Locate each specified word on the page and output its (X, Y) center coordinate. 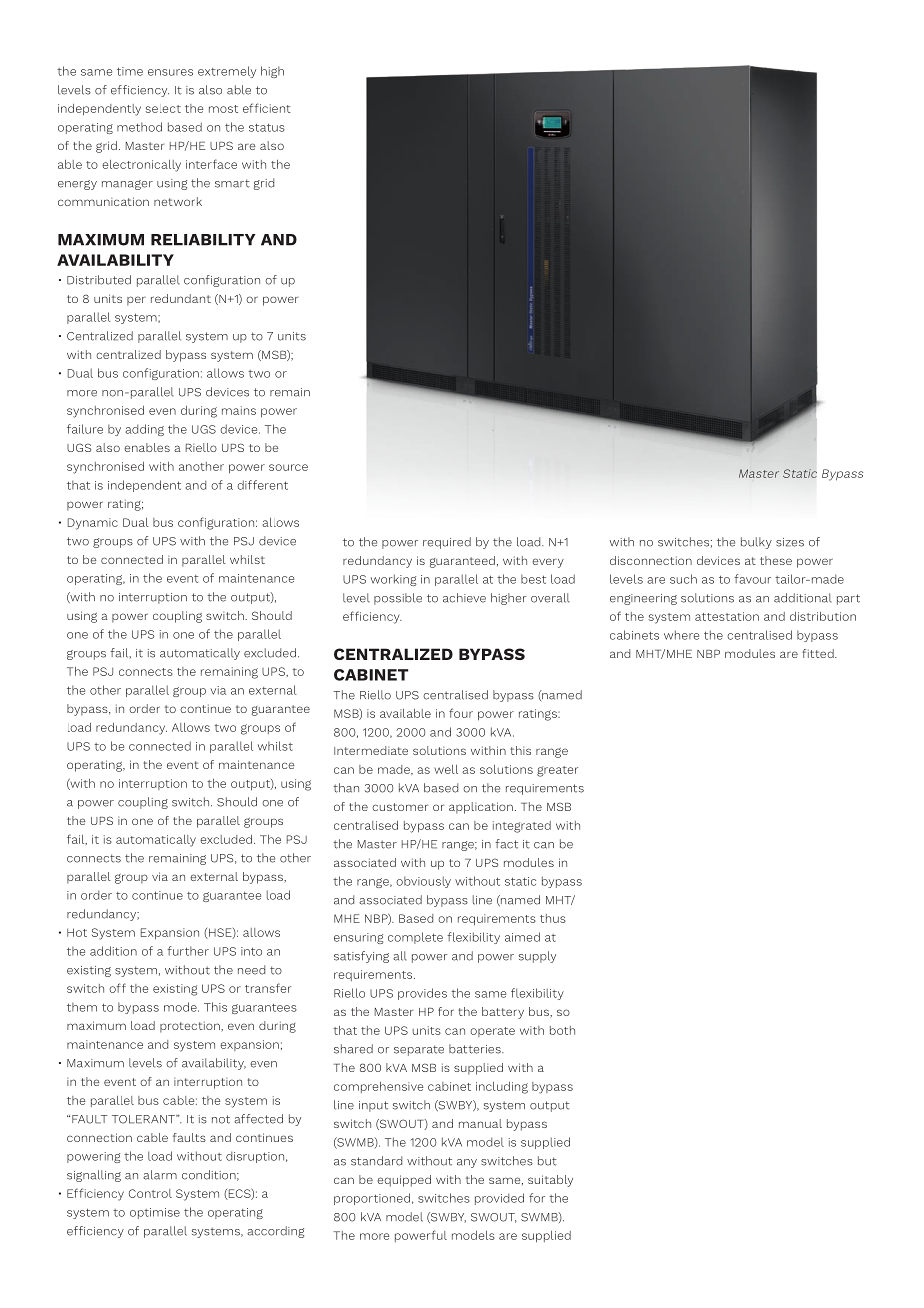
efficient (267, 108)
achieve (464, 598)
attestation (727, 616)
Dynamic (93, 524)
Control (150, 1193)
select (163, 109)
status (267, 127)
